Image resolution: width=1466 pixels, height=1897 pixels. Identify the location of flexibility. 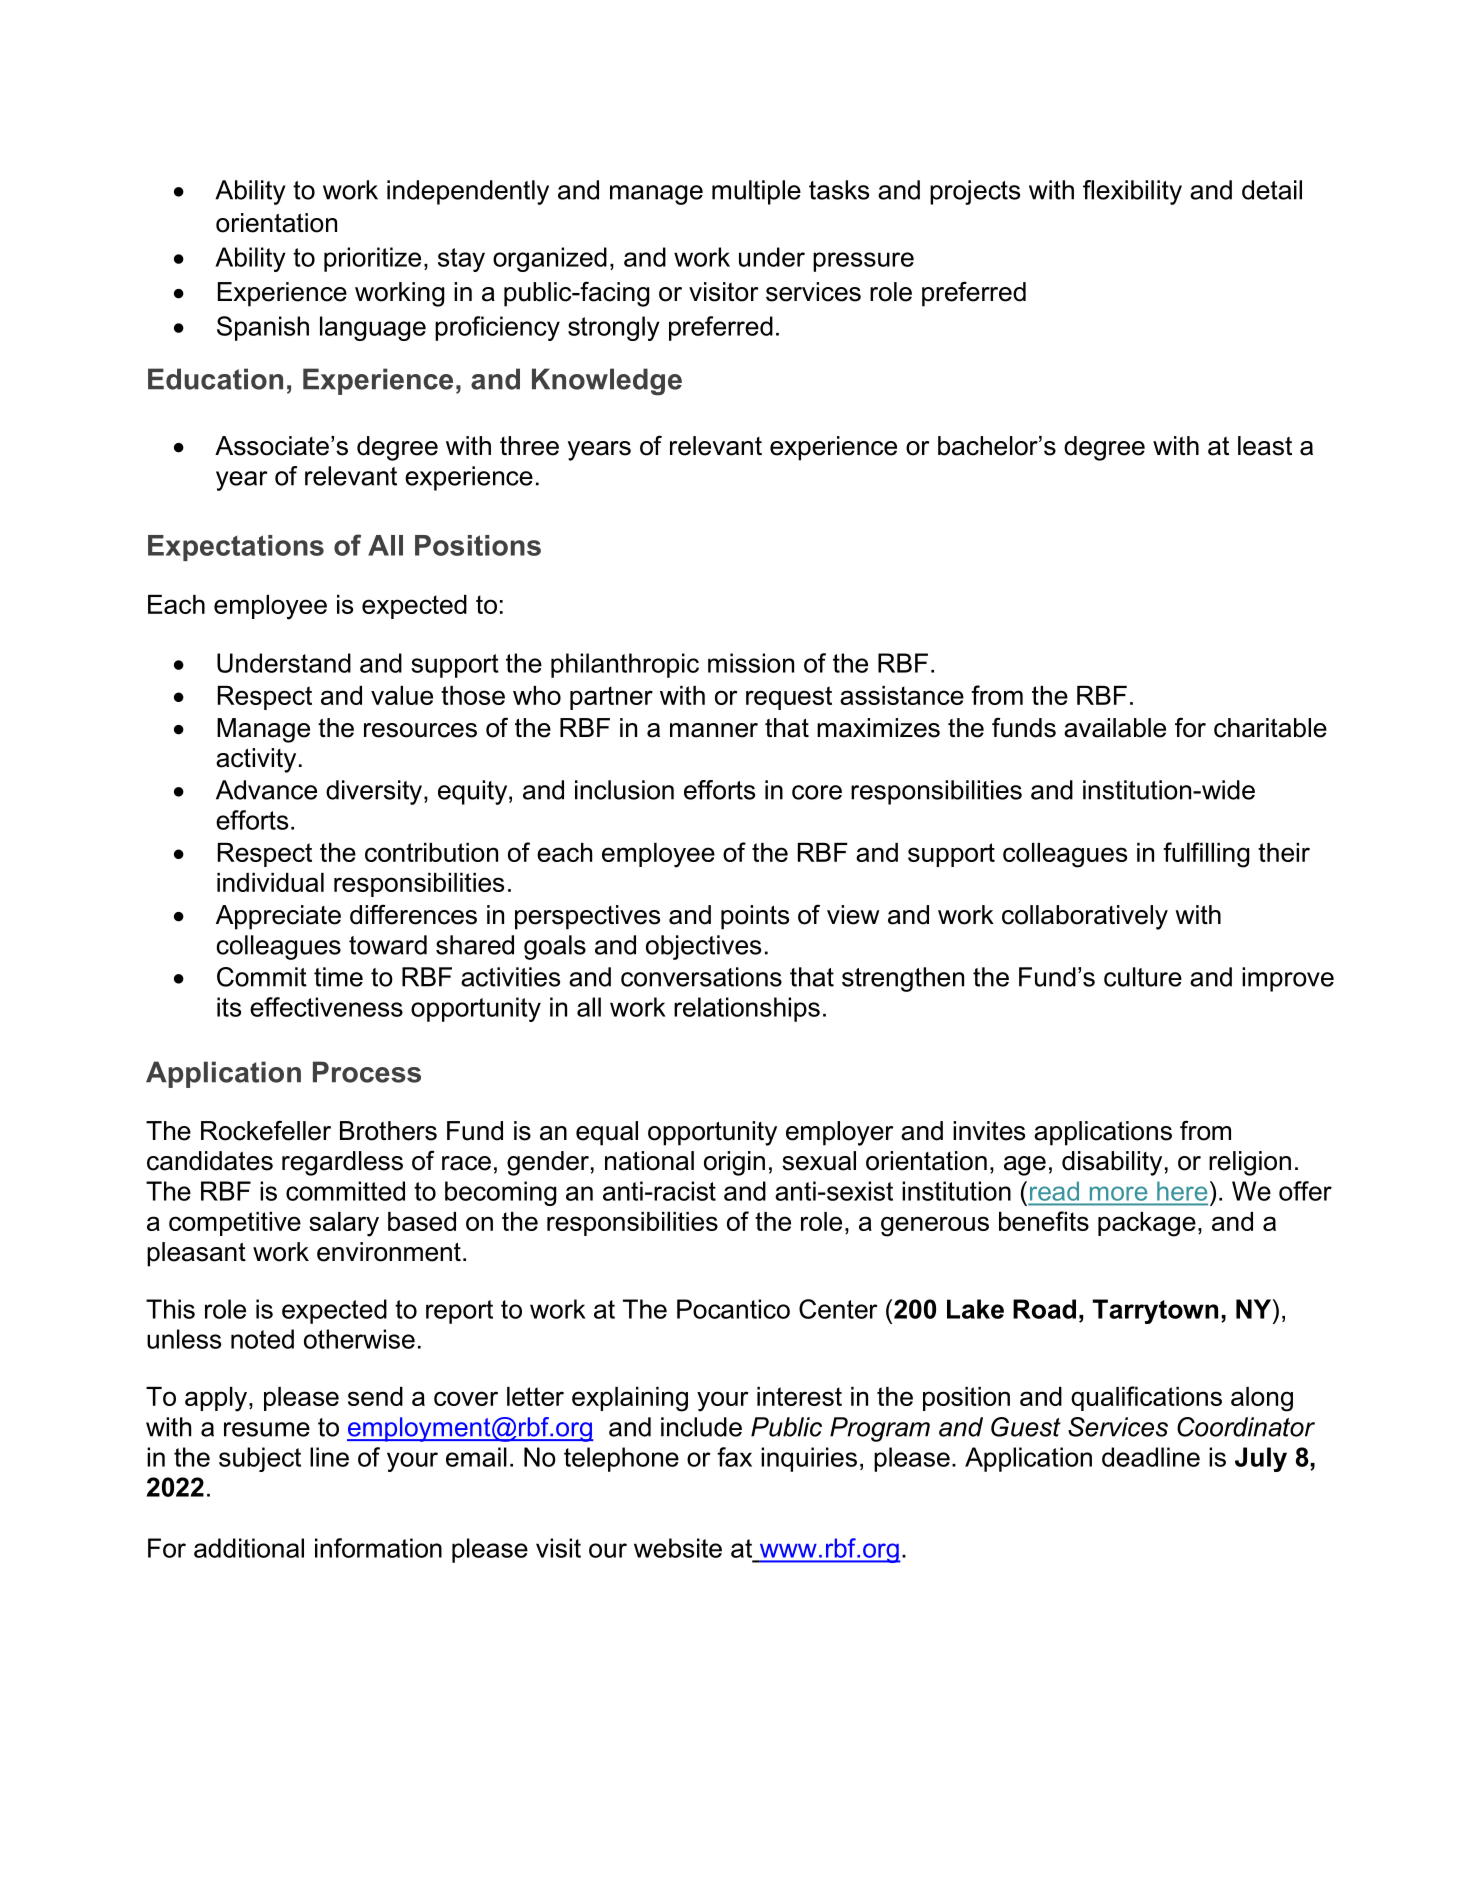
(1132, 192).
